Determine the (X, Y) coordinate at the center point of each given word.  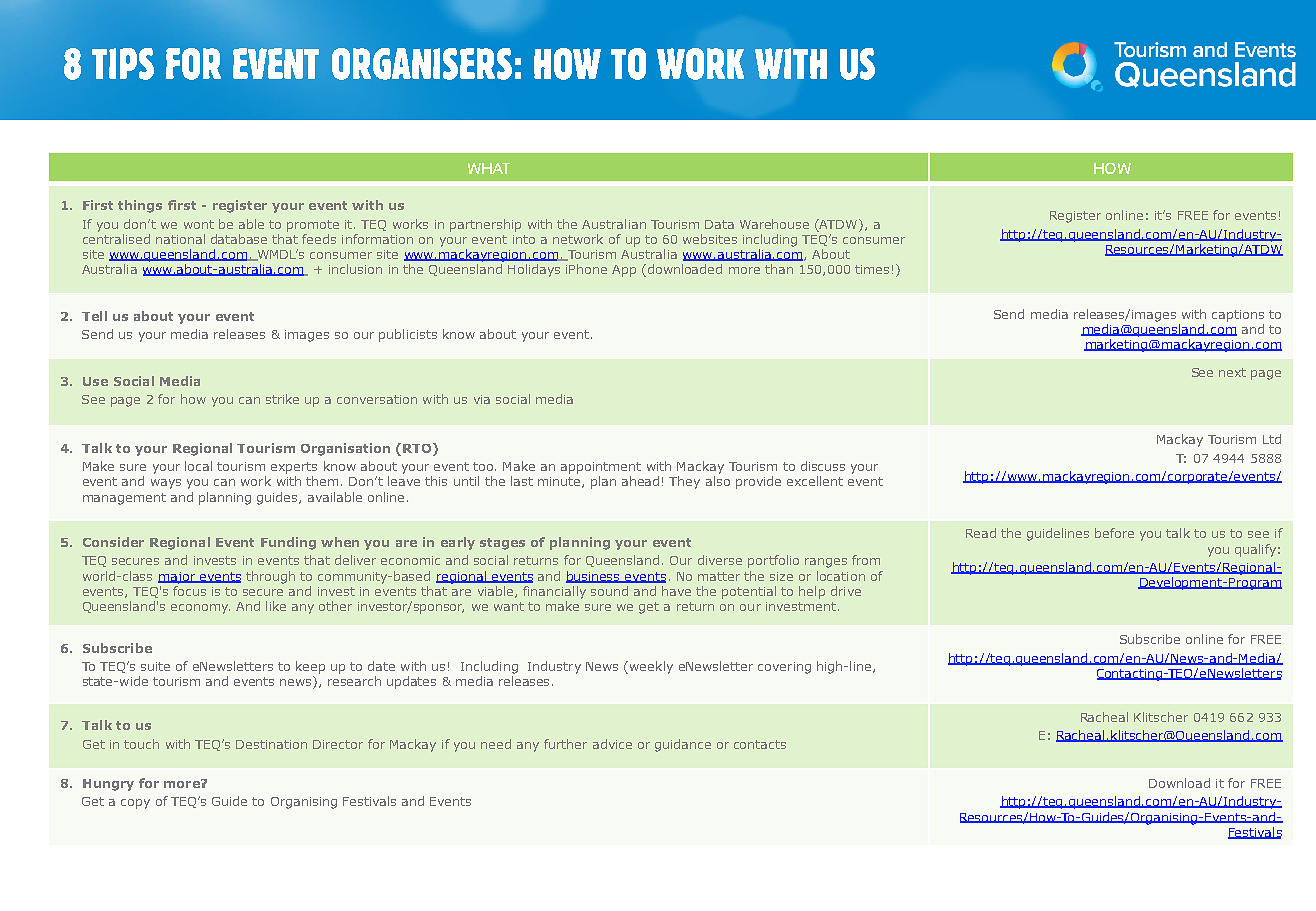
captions (1238, 316)
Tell (94, 316)
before (1114, 533)
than (779, 269)
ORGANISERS (422, 64)
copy (135, 804)
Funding (288, 543)
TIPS (123, 64)
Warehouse (774, 224)
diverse (720, 560)
